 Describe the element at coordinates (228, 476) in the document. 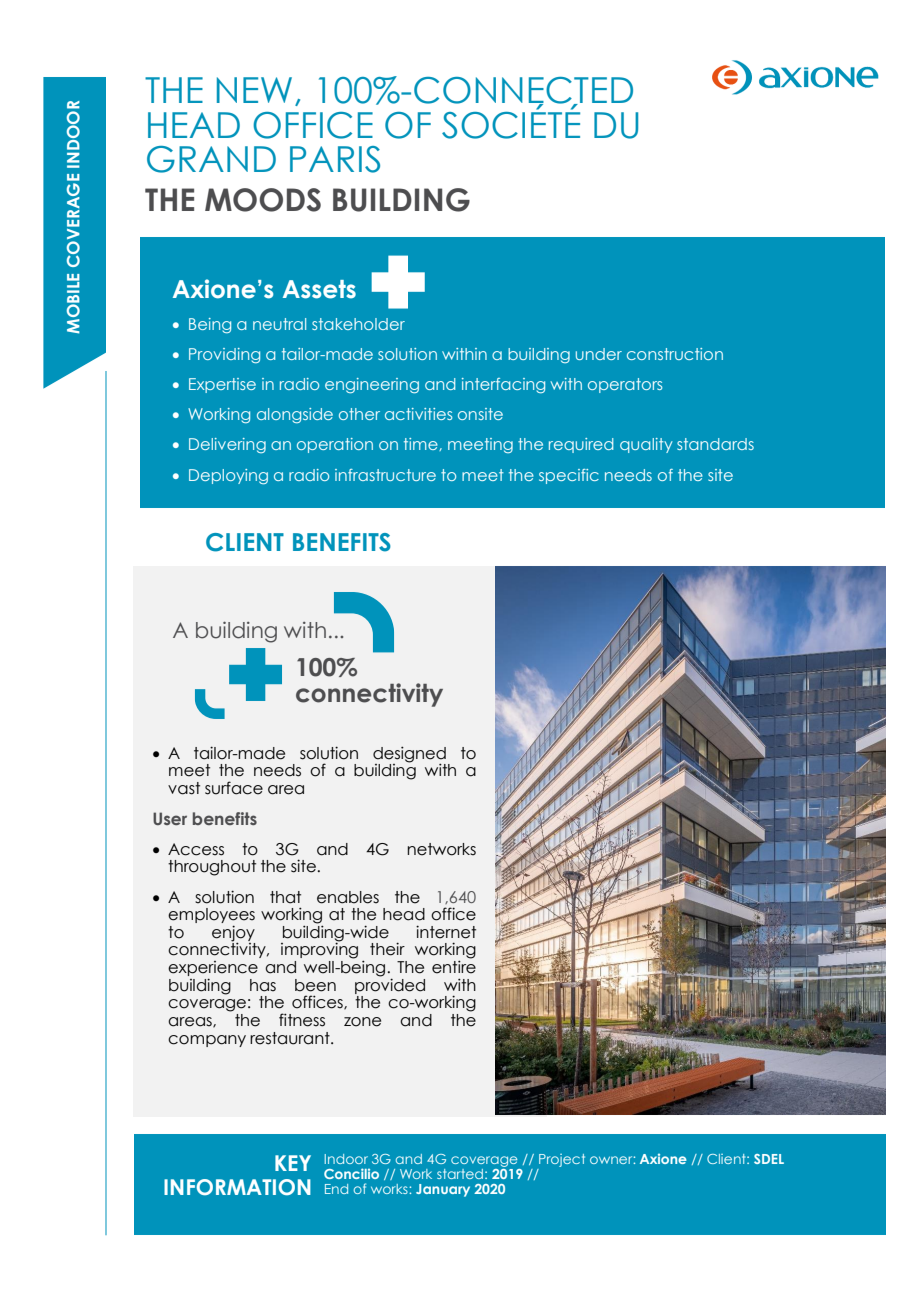

I see `Deploying` at that location.
